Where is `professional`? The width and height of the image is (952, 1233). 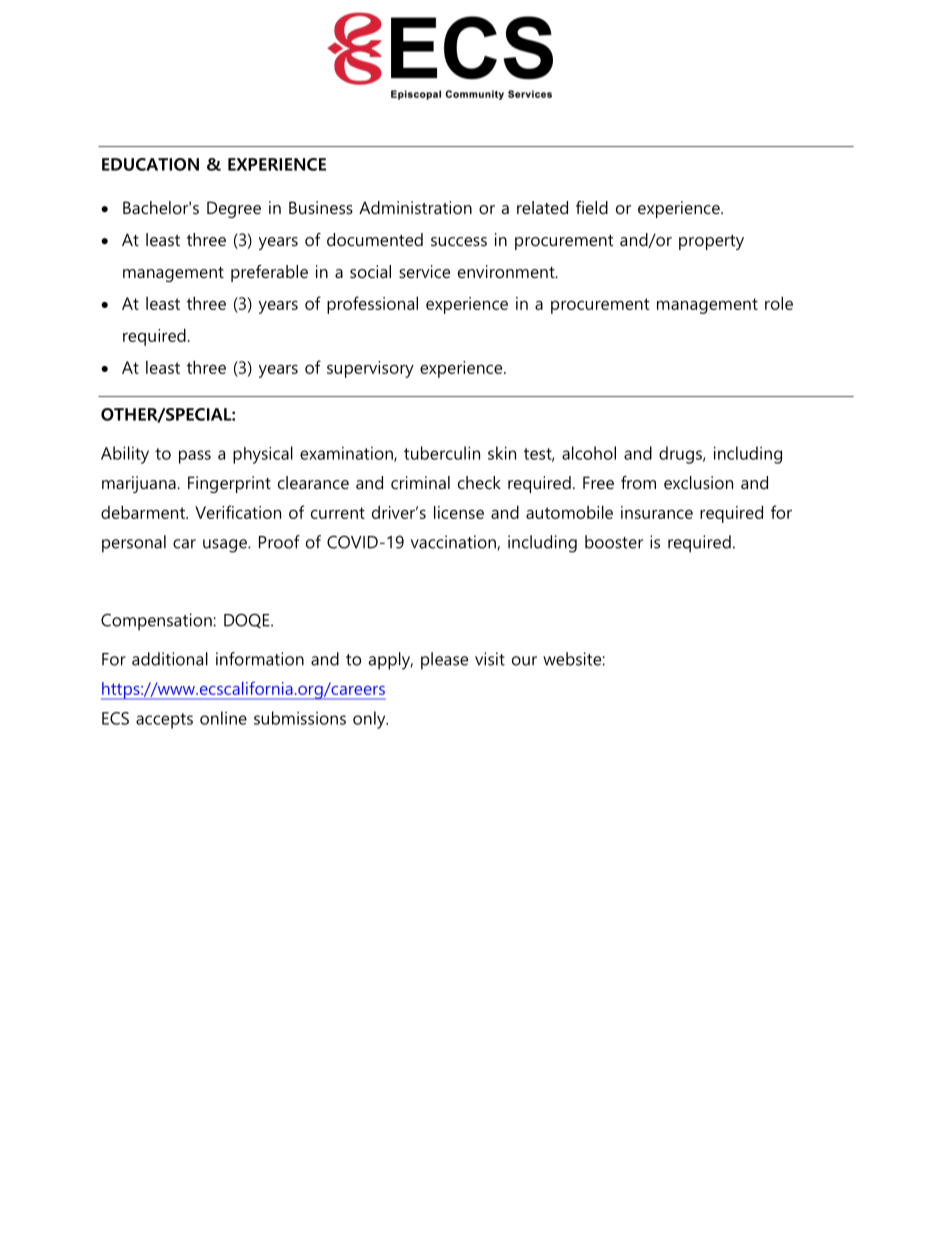
professional is located at coordinates (372, 305).
